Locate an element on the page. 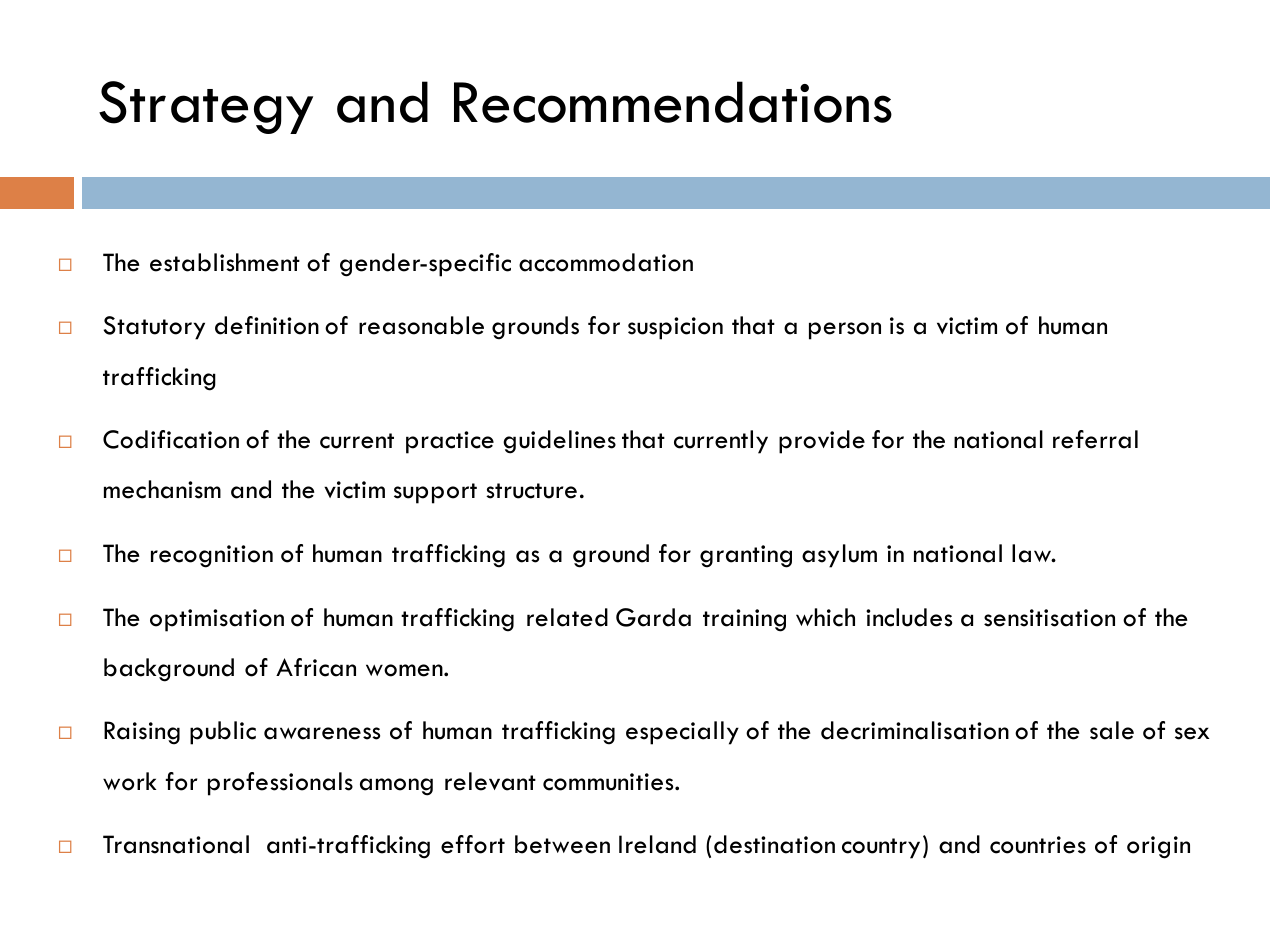  structure is located at coordinates (531, 491).
